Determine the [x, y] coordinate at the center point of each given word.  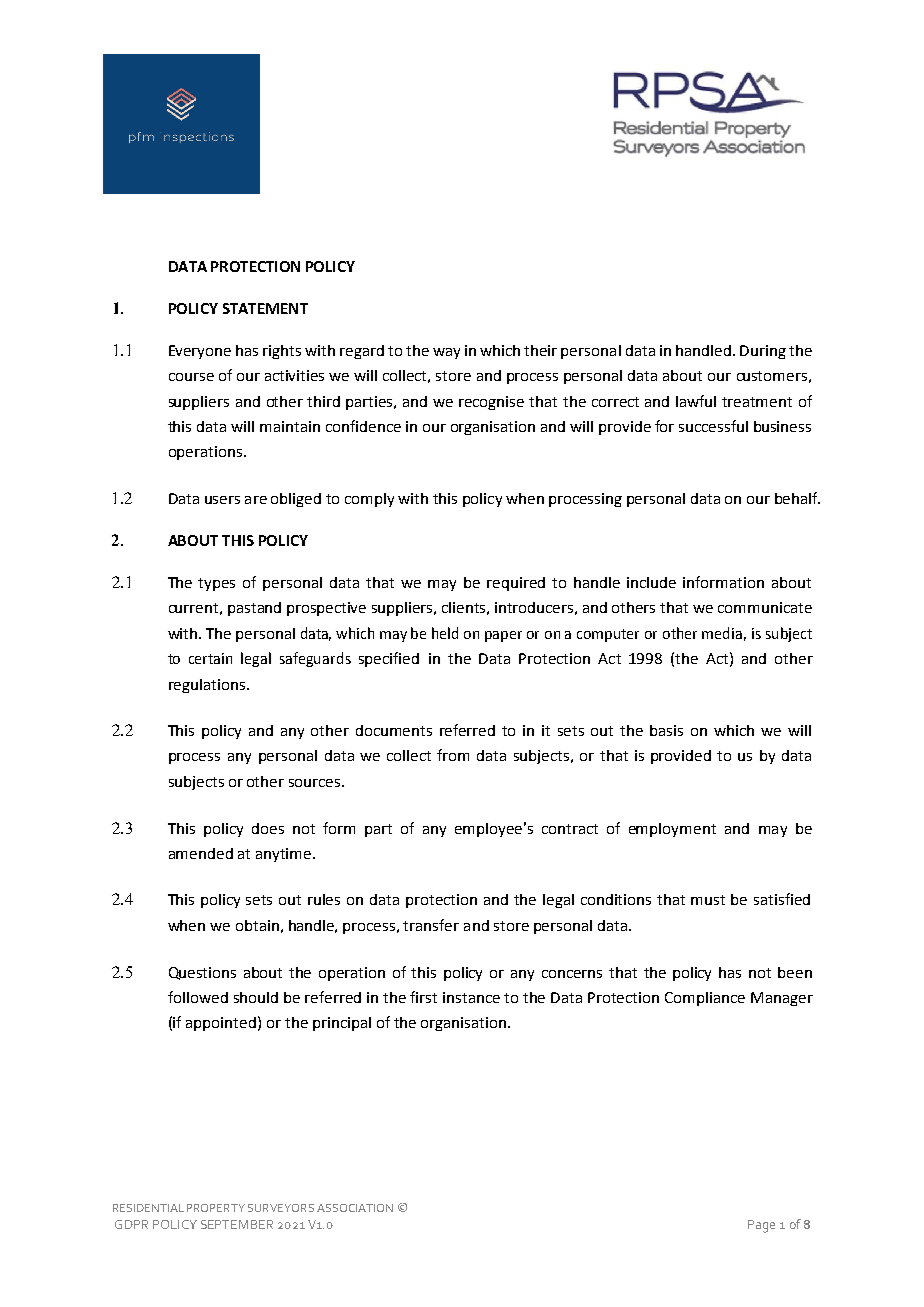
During [763, 352]
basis [666, 730]
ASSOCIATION [355, 1208]
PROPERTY [216, 1208]
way [446, 353]
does [268, 828]
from [453, 755]
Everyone [200, 352]
